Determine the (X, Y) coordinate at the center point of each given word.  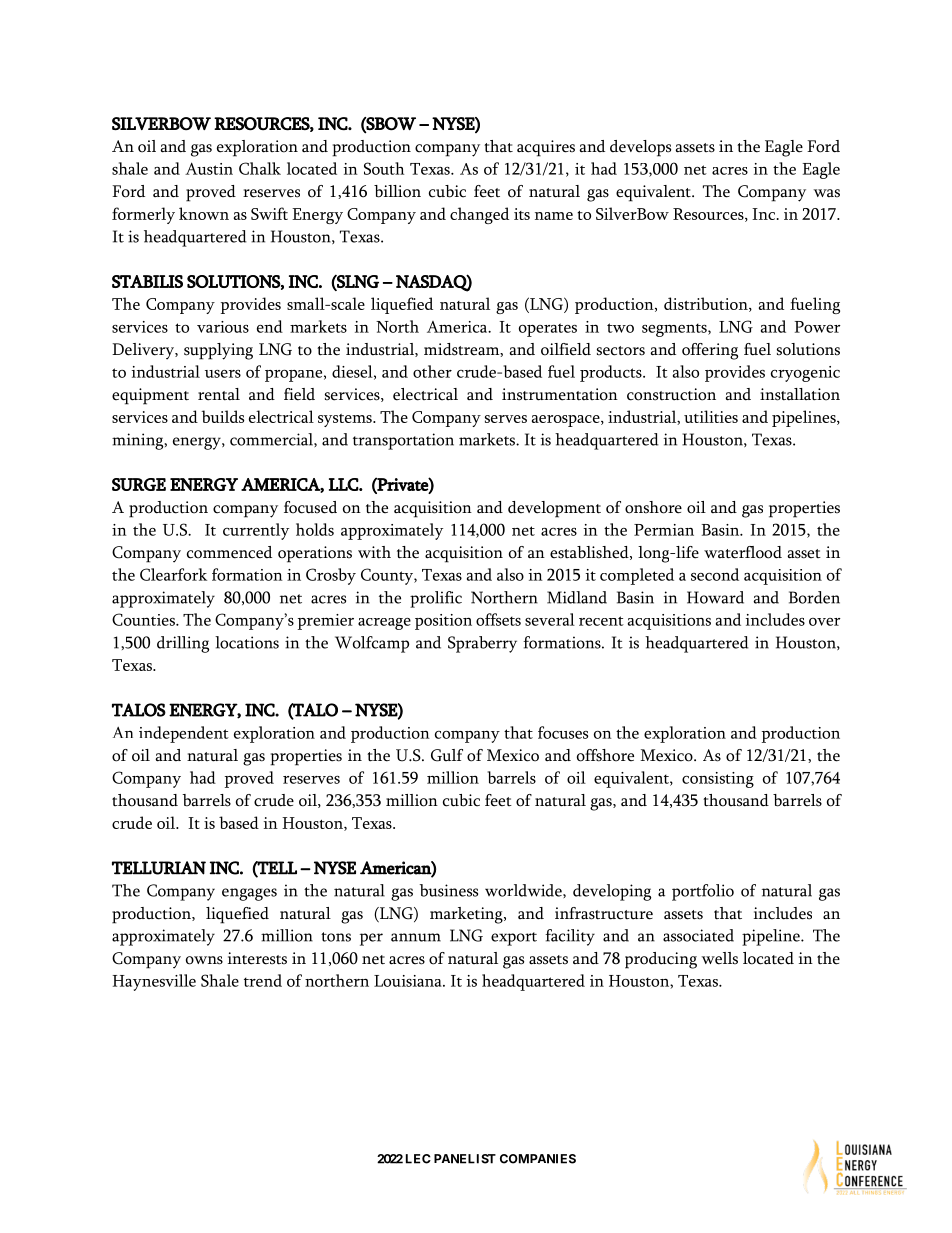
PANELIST (465, 1159)
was (826, 193)
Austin (209, 168)
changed (479, 215)
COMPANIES (538, 1159)
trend (263, 980)
